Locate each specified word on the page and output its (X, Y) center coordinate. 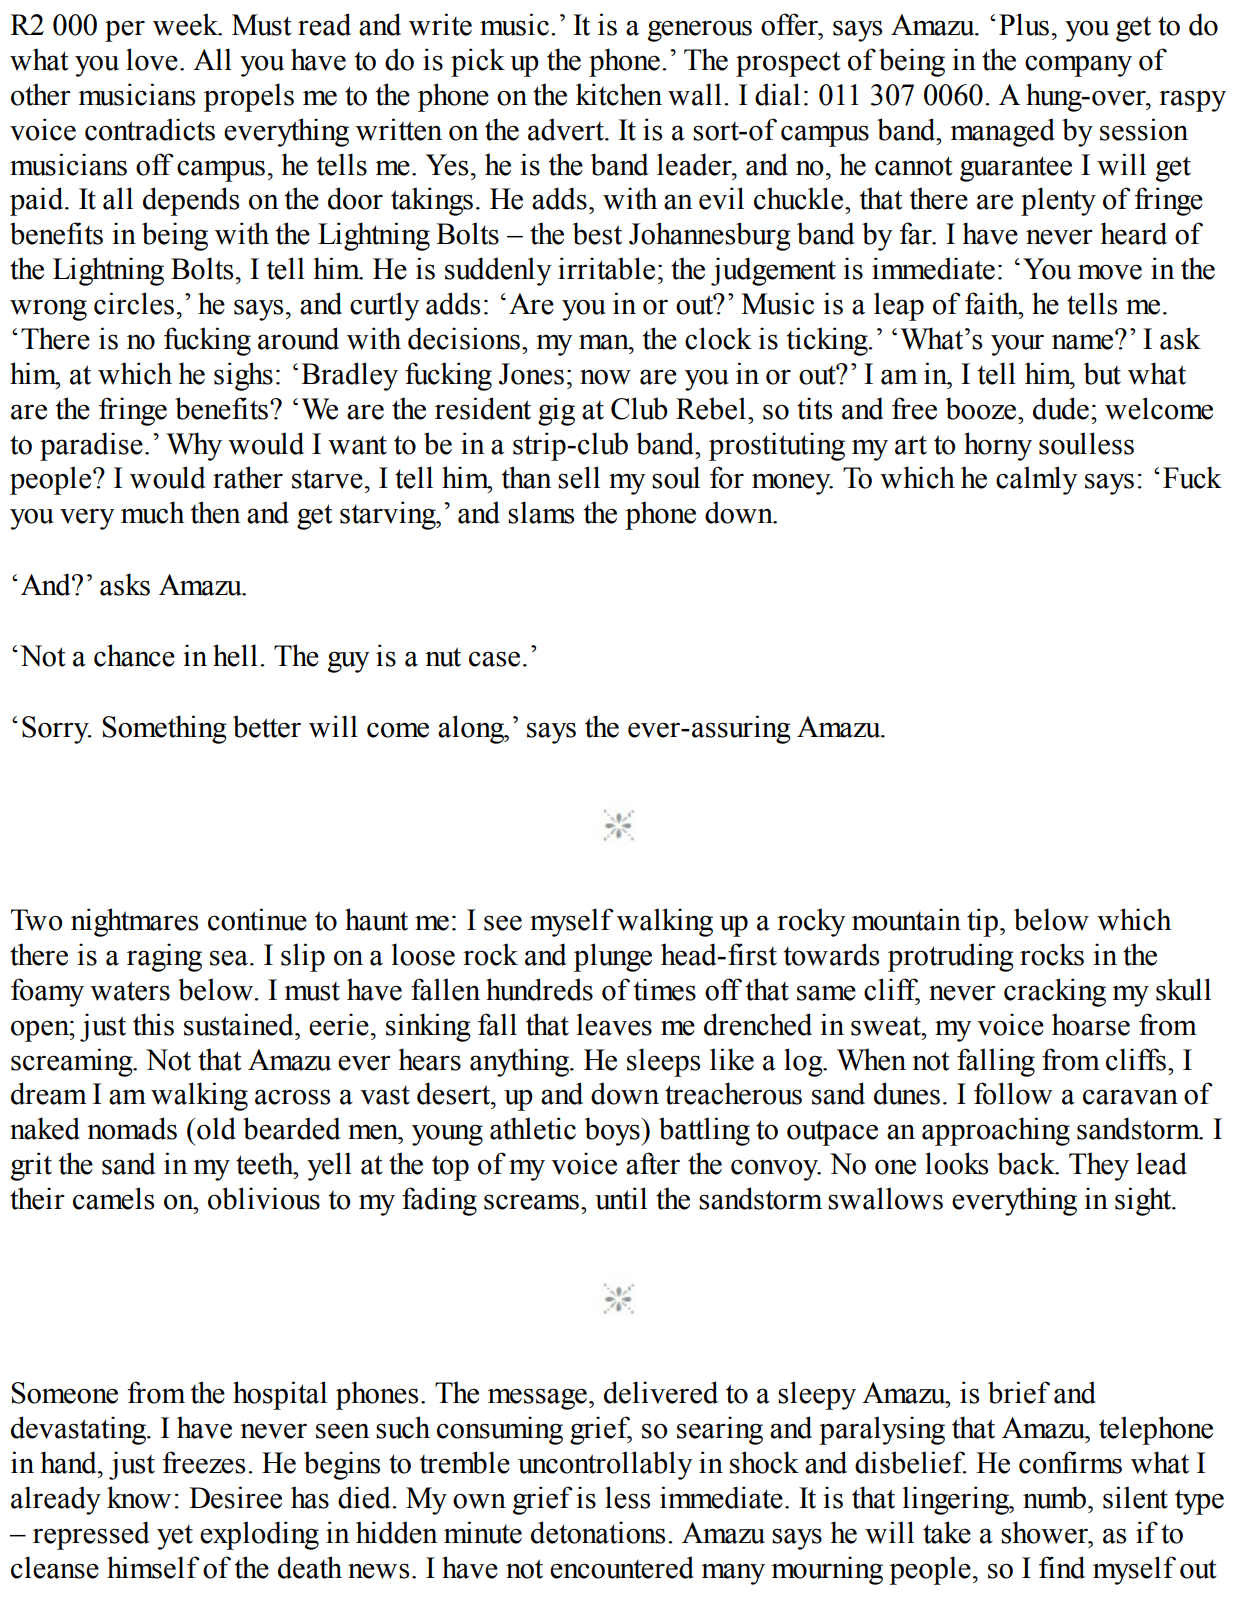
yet (175, 1537)
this (153, 1024)
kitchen (619, 94)
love (152, 59)
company (1078, 66)
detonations (598, 1532)
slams (541, 512)
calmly (1037, 480)
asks (125, 584)
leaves (614, 1024)
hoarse (1091, 1024)
